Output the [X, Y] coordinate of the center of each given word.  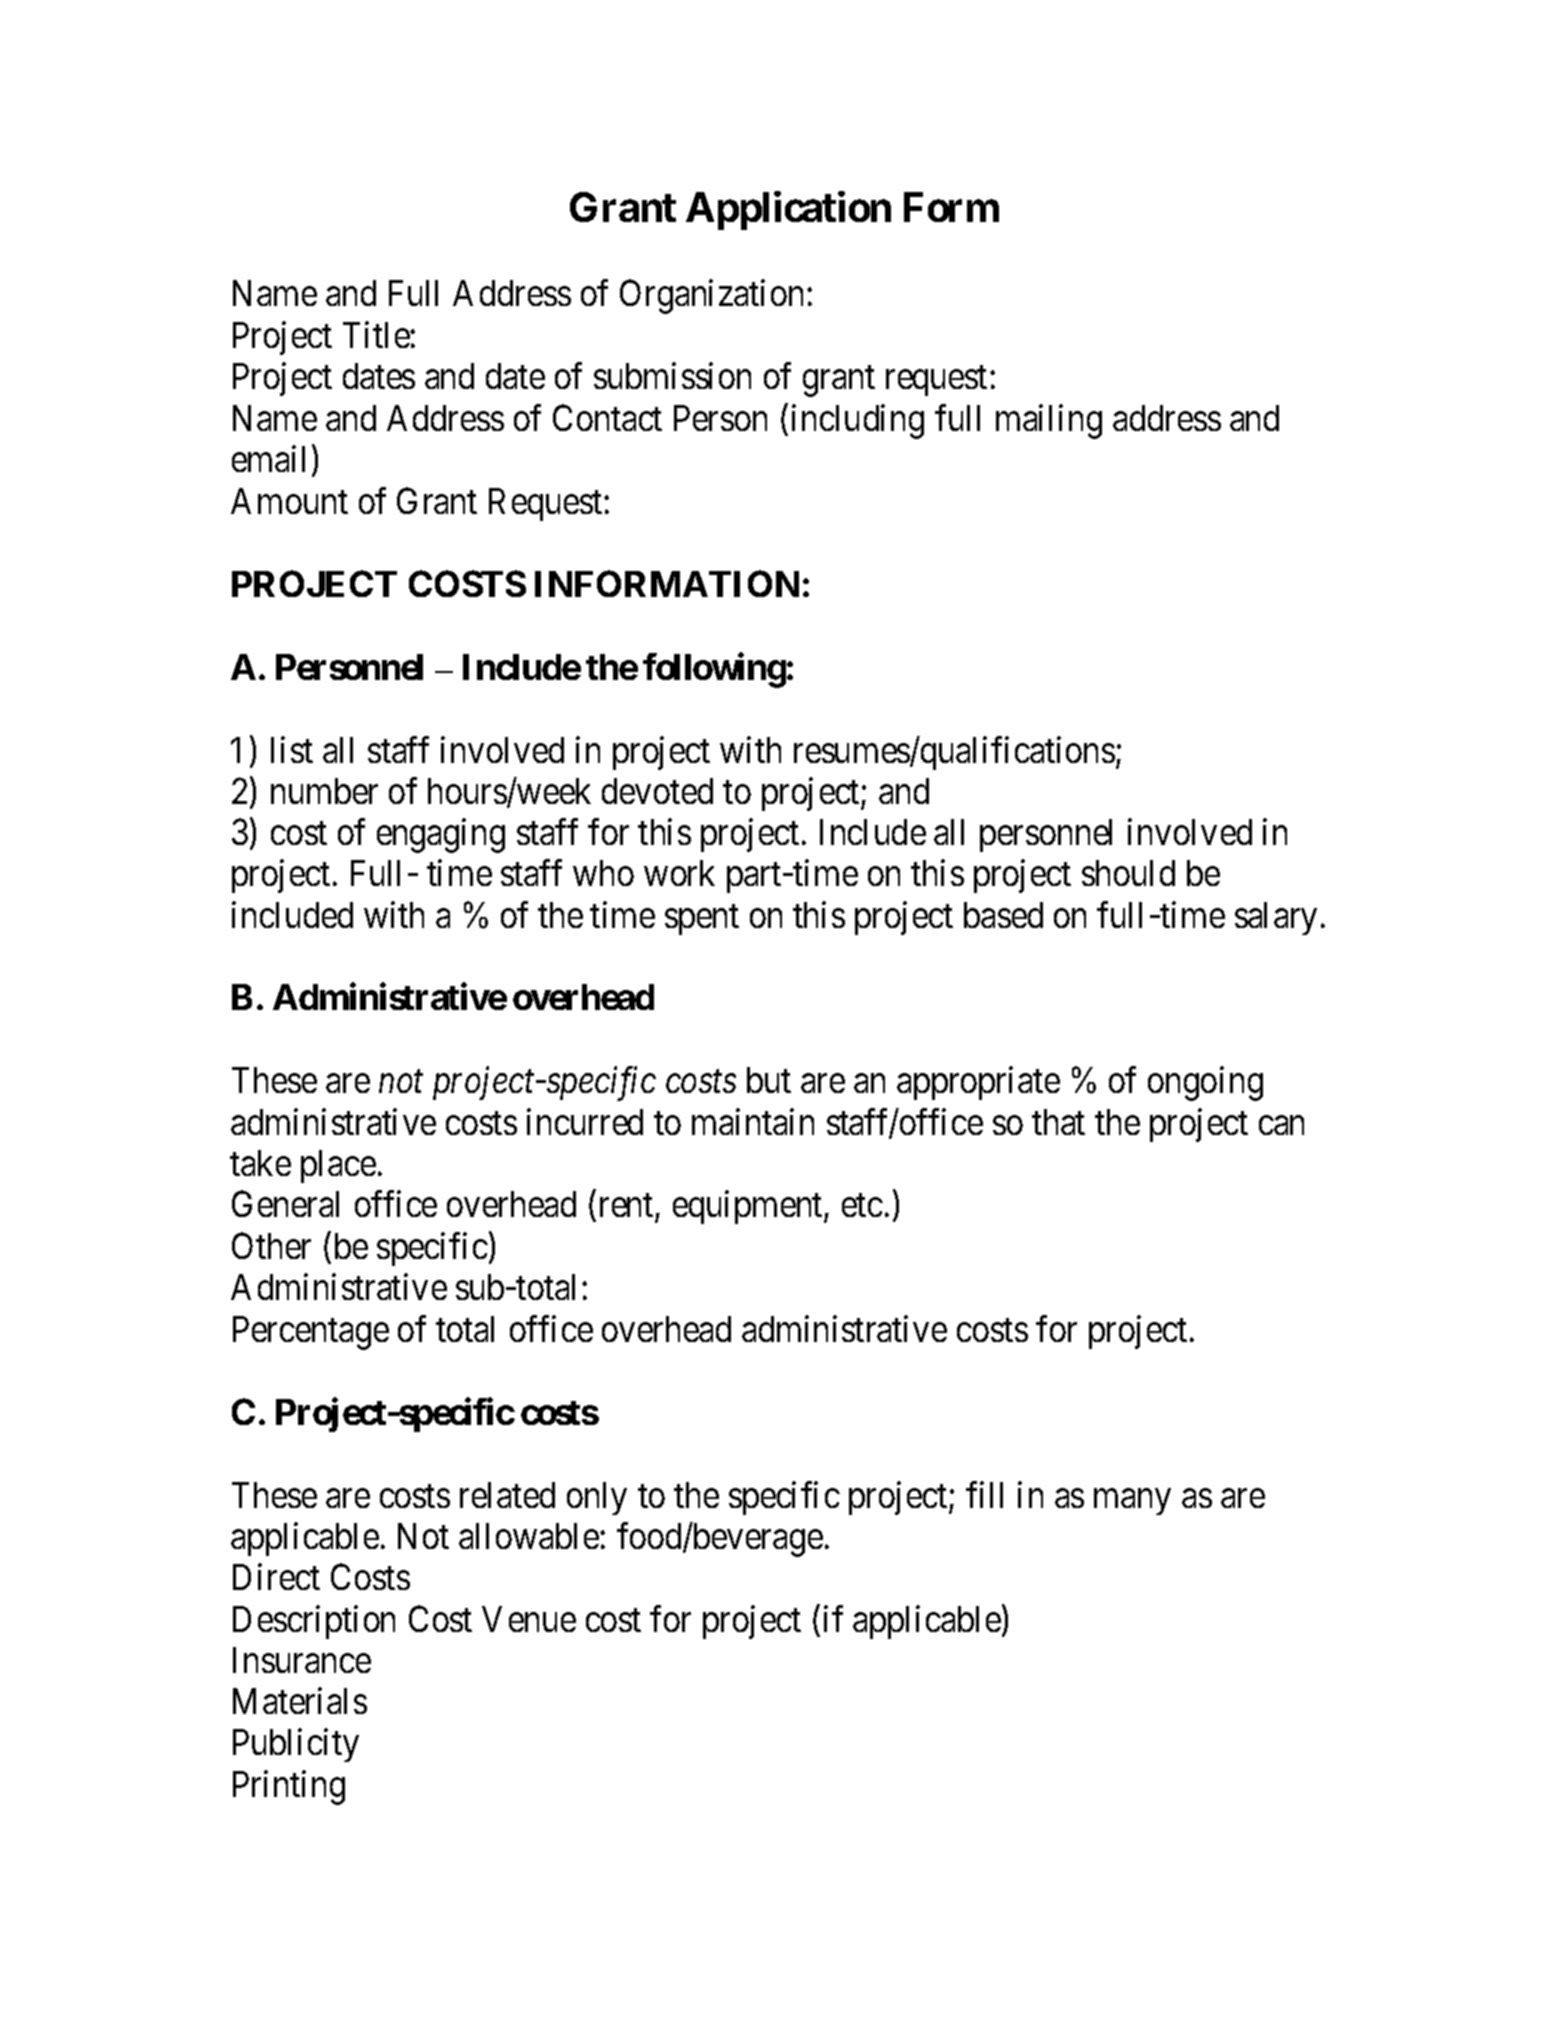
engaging [441, 836]
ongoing [1205, 1084]
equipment [749, 1207]
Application [788, 211]
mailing [1049, 421]
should [1128, 873]
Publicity [296, 1745]
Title [377, 334]
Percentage [311, 1333]
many [1132, 1502]
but [769, 1080]
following [714, 670]
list [292, 749]
